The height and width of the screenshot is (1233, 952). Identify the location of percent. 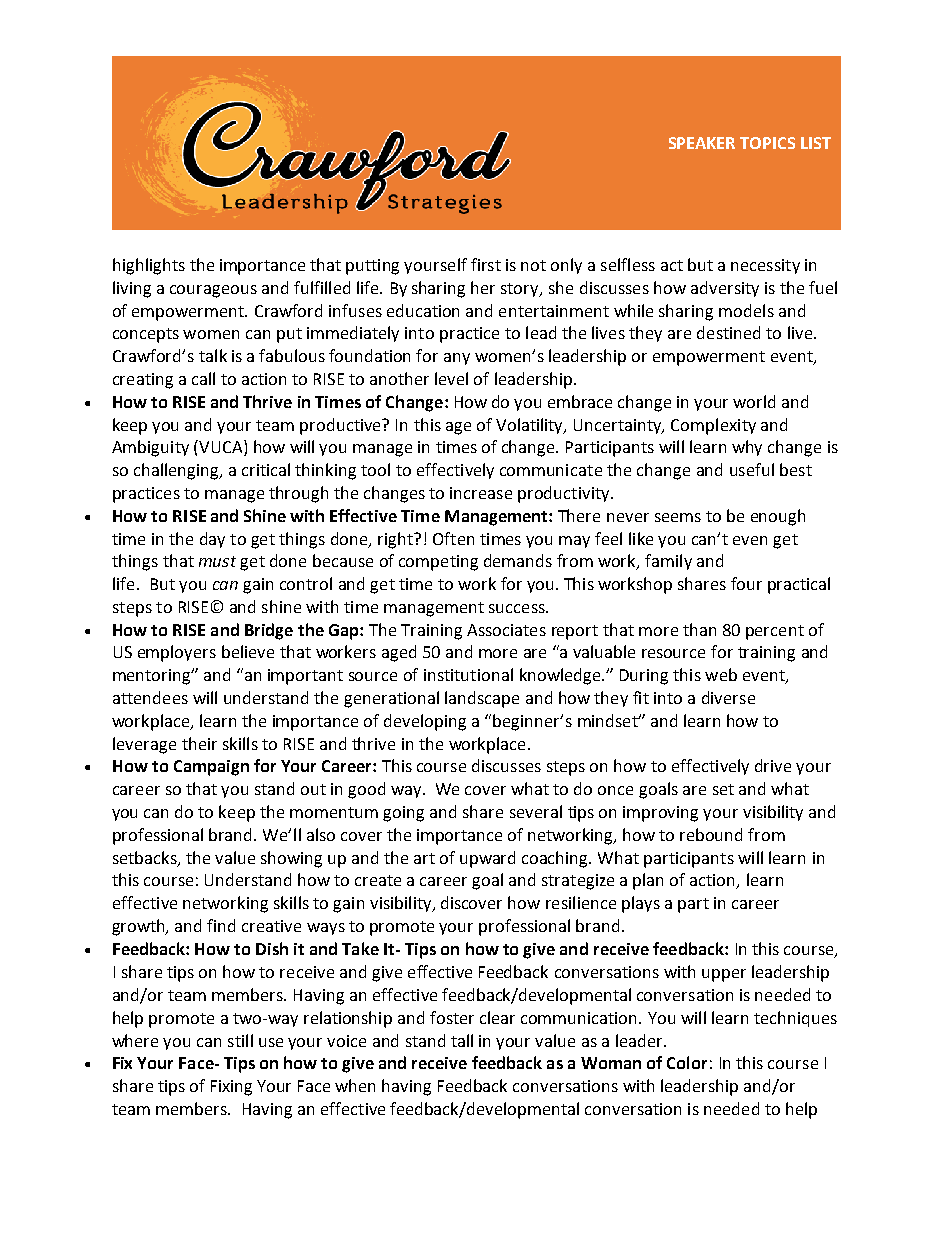
(775, 632).
